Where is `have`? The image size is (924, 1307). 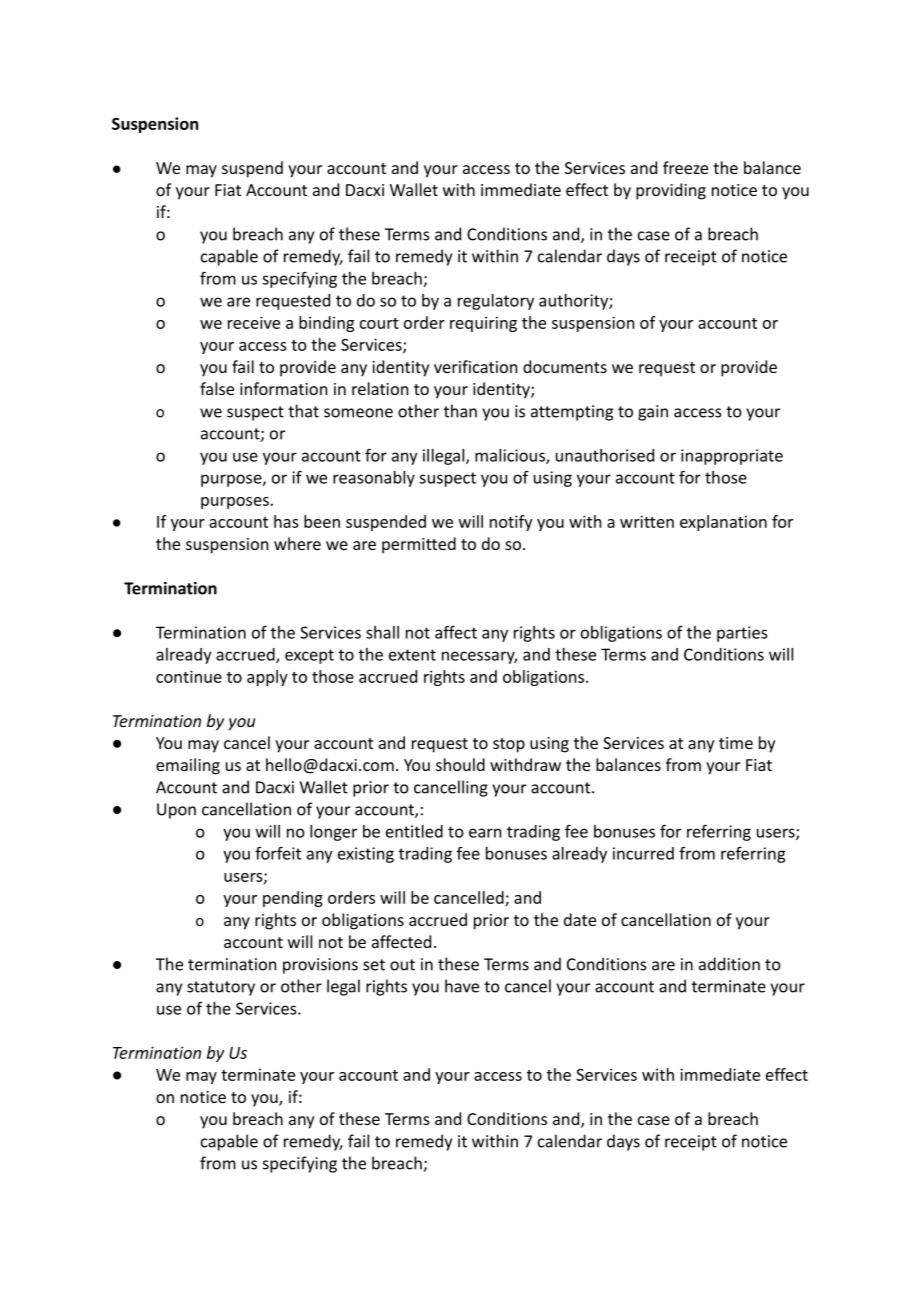
have is located at coordinates (462, 986).
